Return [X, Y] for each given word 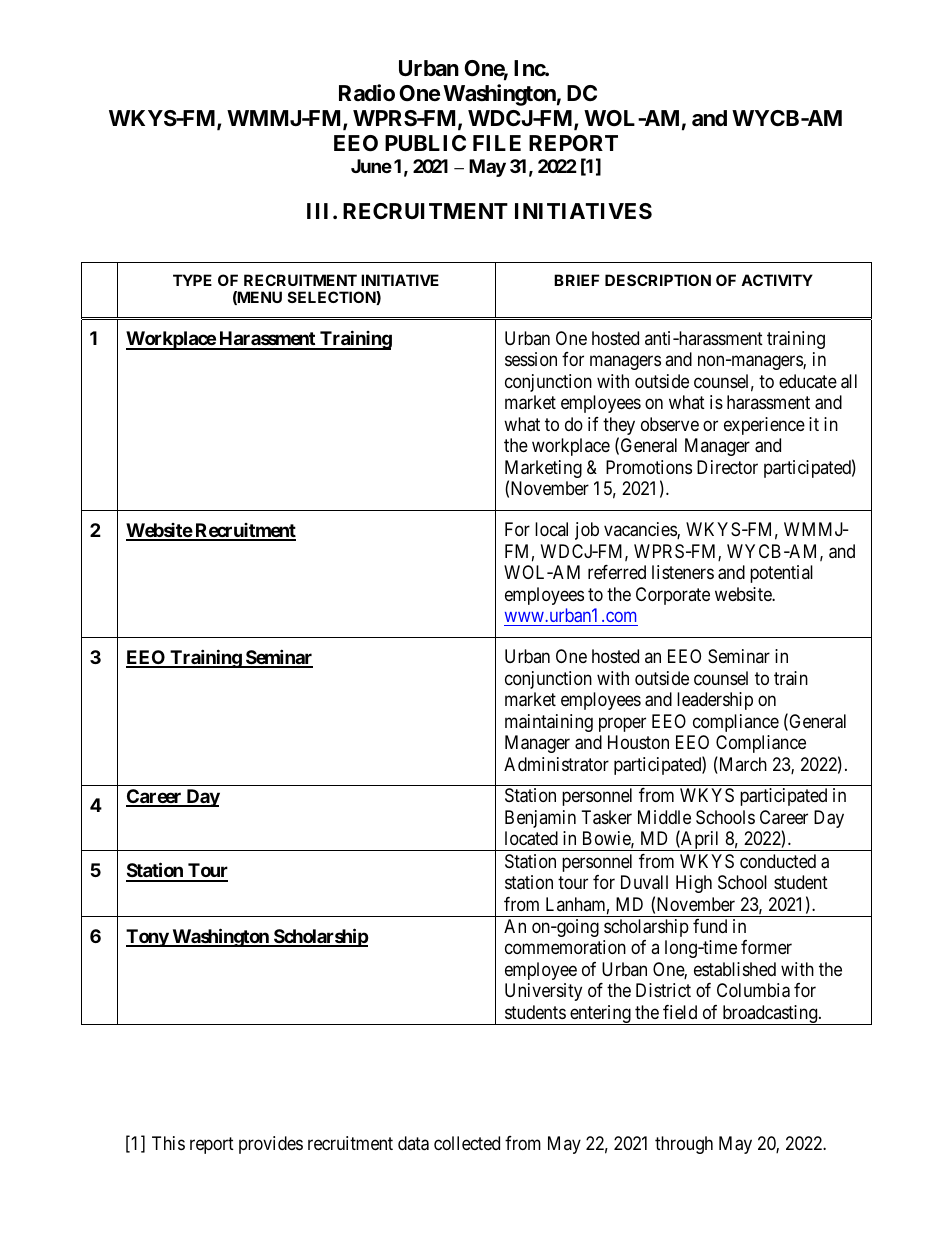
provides [271, 1145]
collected [467, 1143]
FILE [497, 143]
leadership [715, 701]
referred [617, 572]
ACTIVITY [777, 280]
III [317, 211]
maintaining [549, 723]
